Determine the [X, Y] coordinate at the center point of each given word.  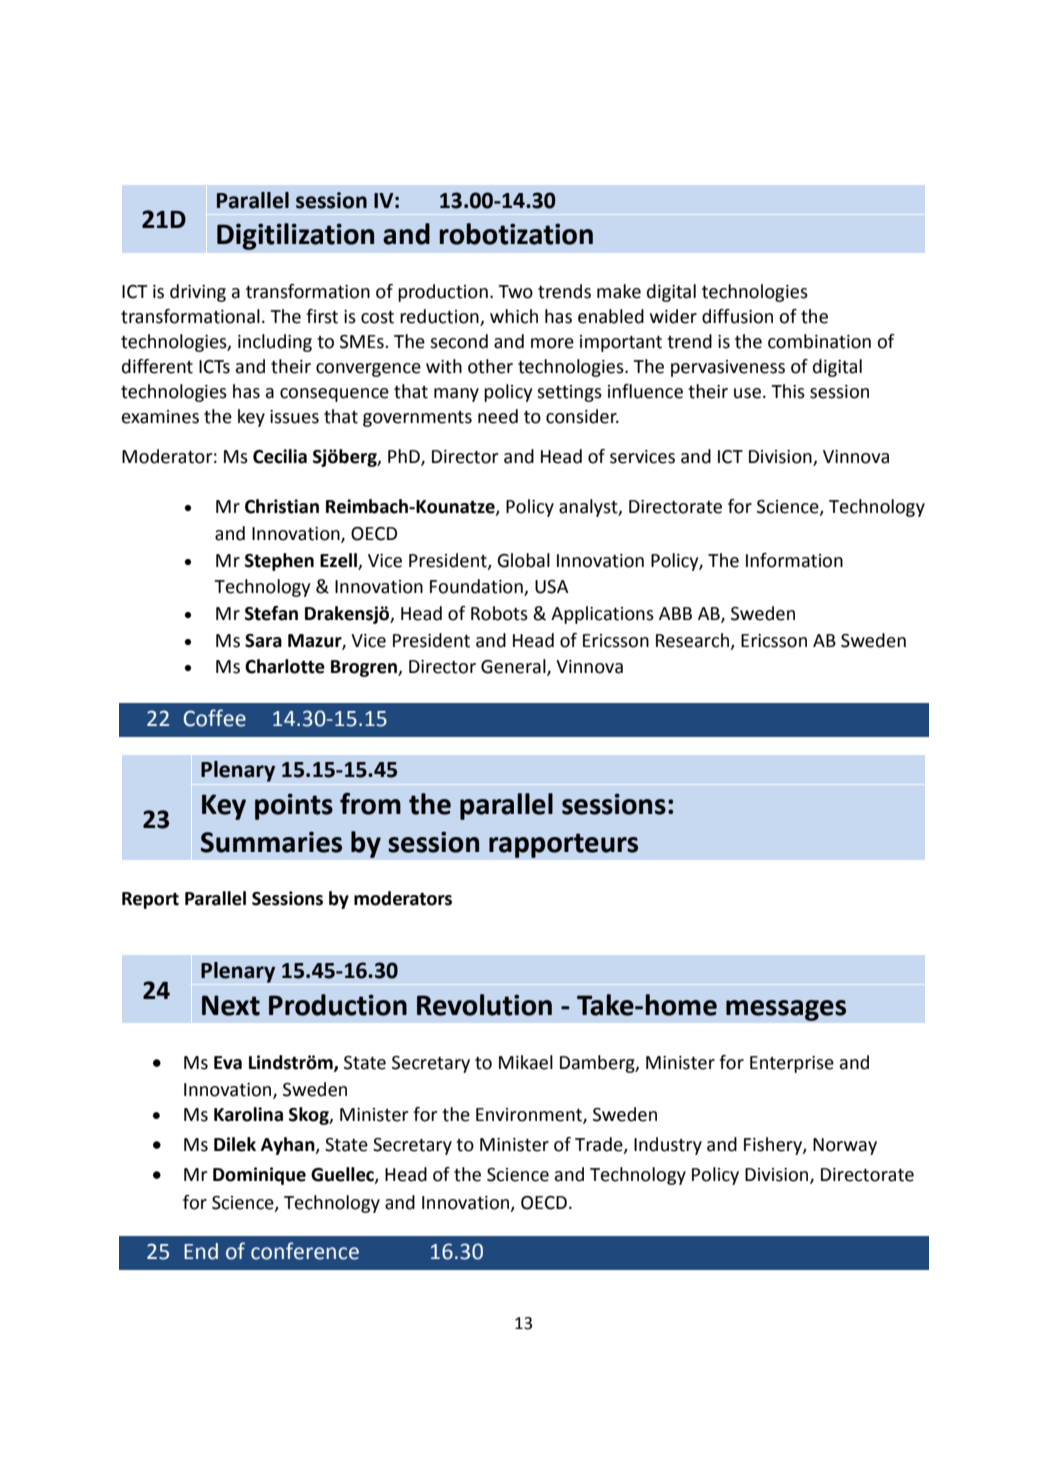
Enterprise [792, 1064]
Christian [282, 506]
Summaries [271, 842]
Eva [228, 1063]
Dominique [259, 1176]
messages [786, 1010]
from [370, 804]
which [514, 316]
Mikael [526, 1062]
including [275, 343]
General [514, 667]
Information [794, 560]
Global [523, 560]
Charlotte [285, 666]
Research [692, 640]
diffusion [737, 316]
